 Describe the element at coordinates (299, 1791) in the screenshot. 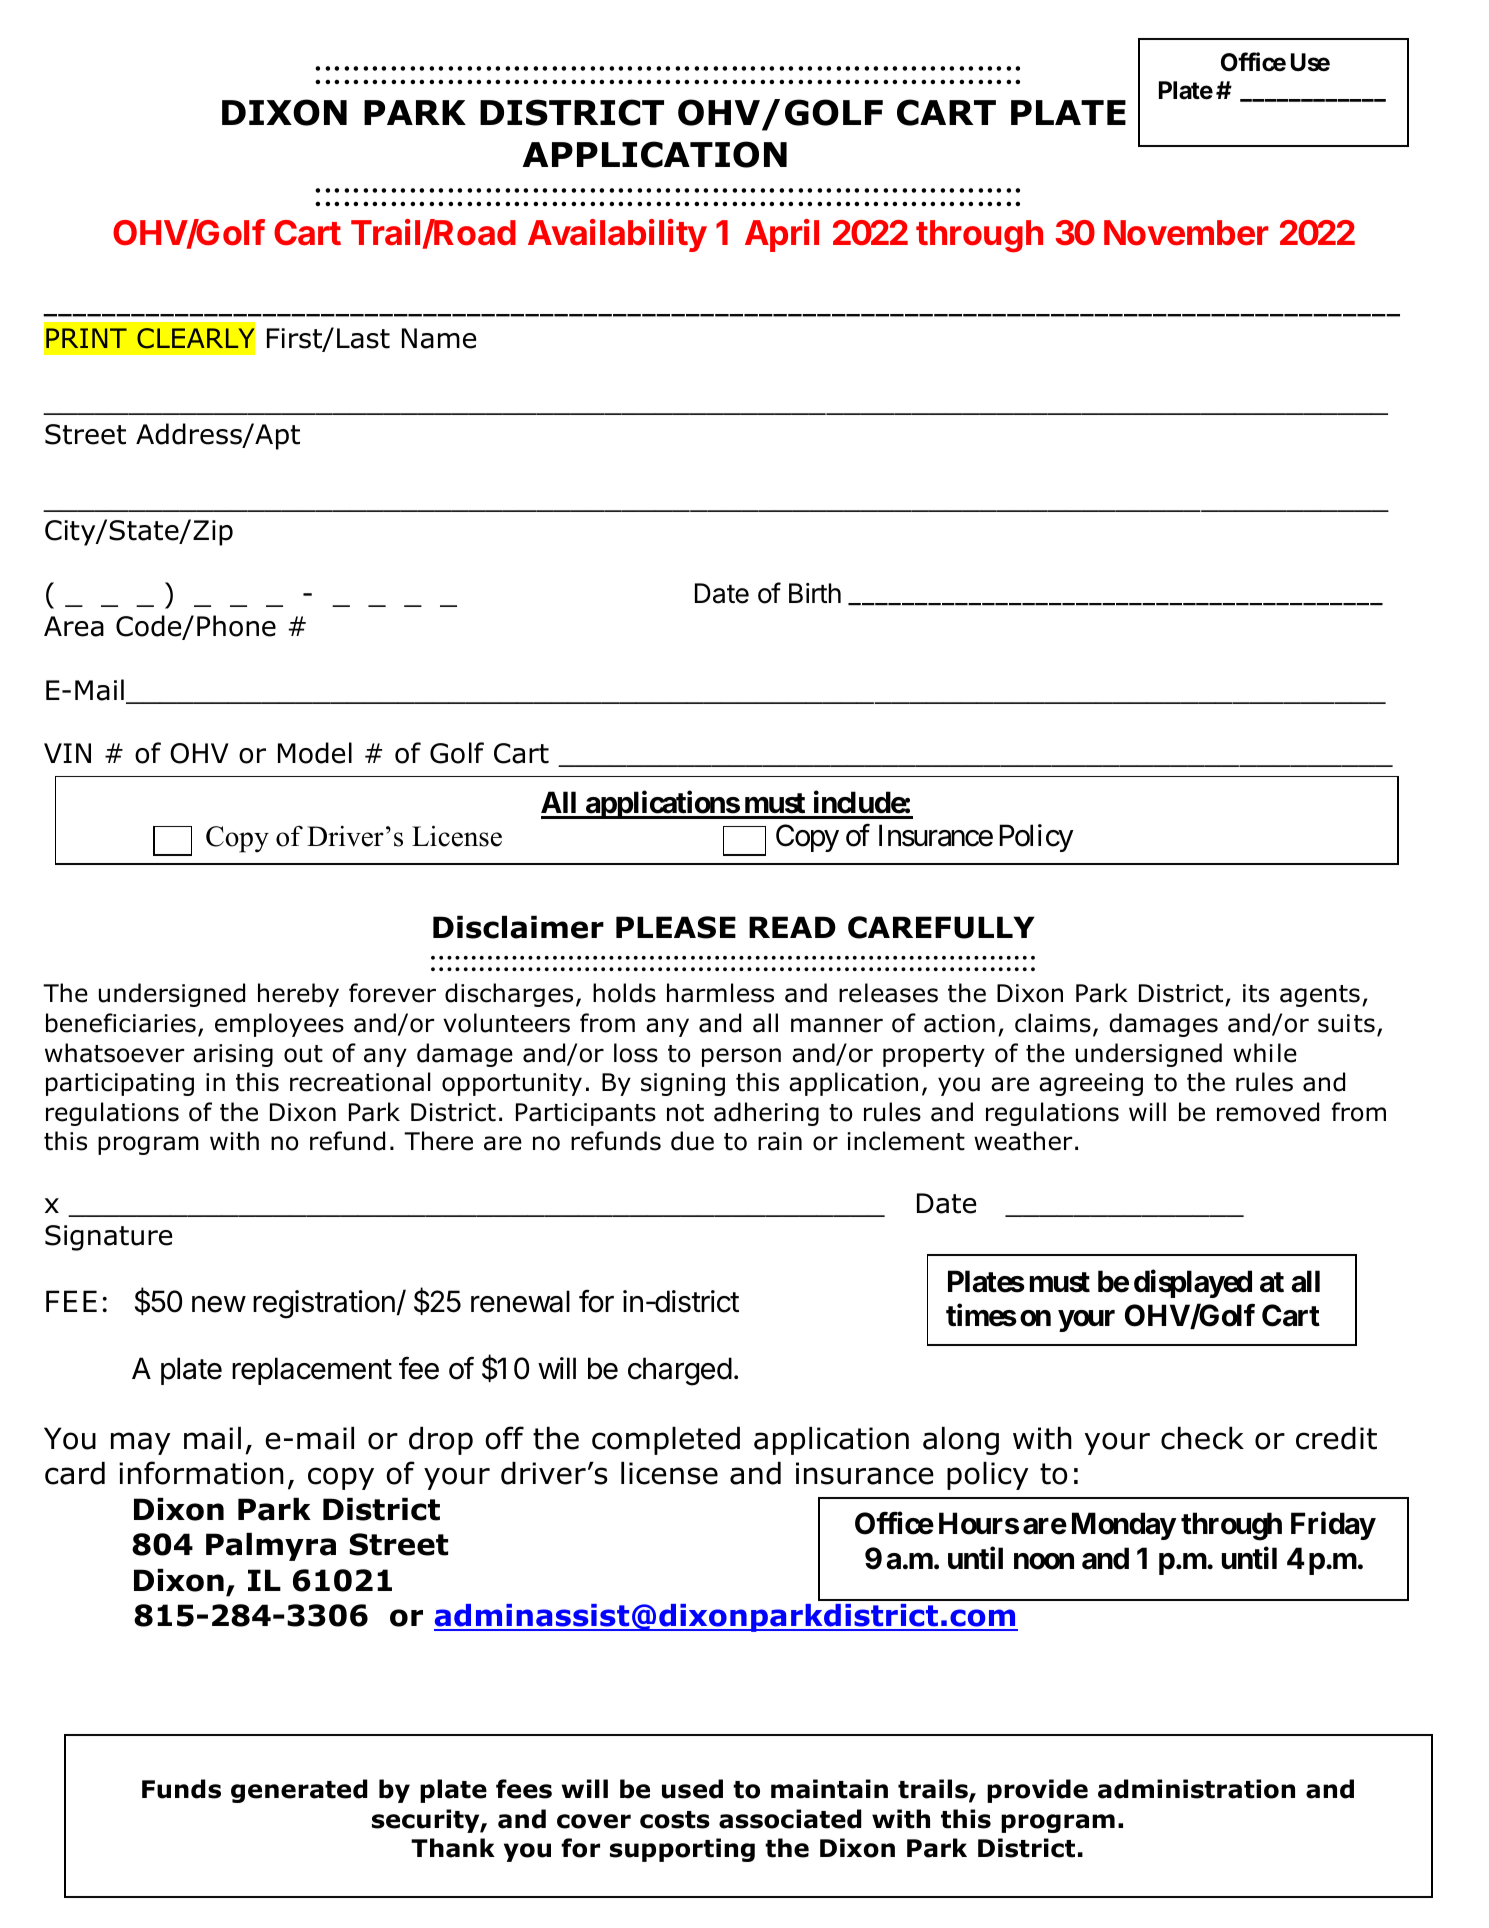

I see `generated` at that location.
